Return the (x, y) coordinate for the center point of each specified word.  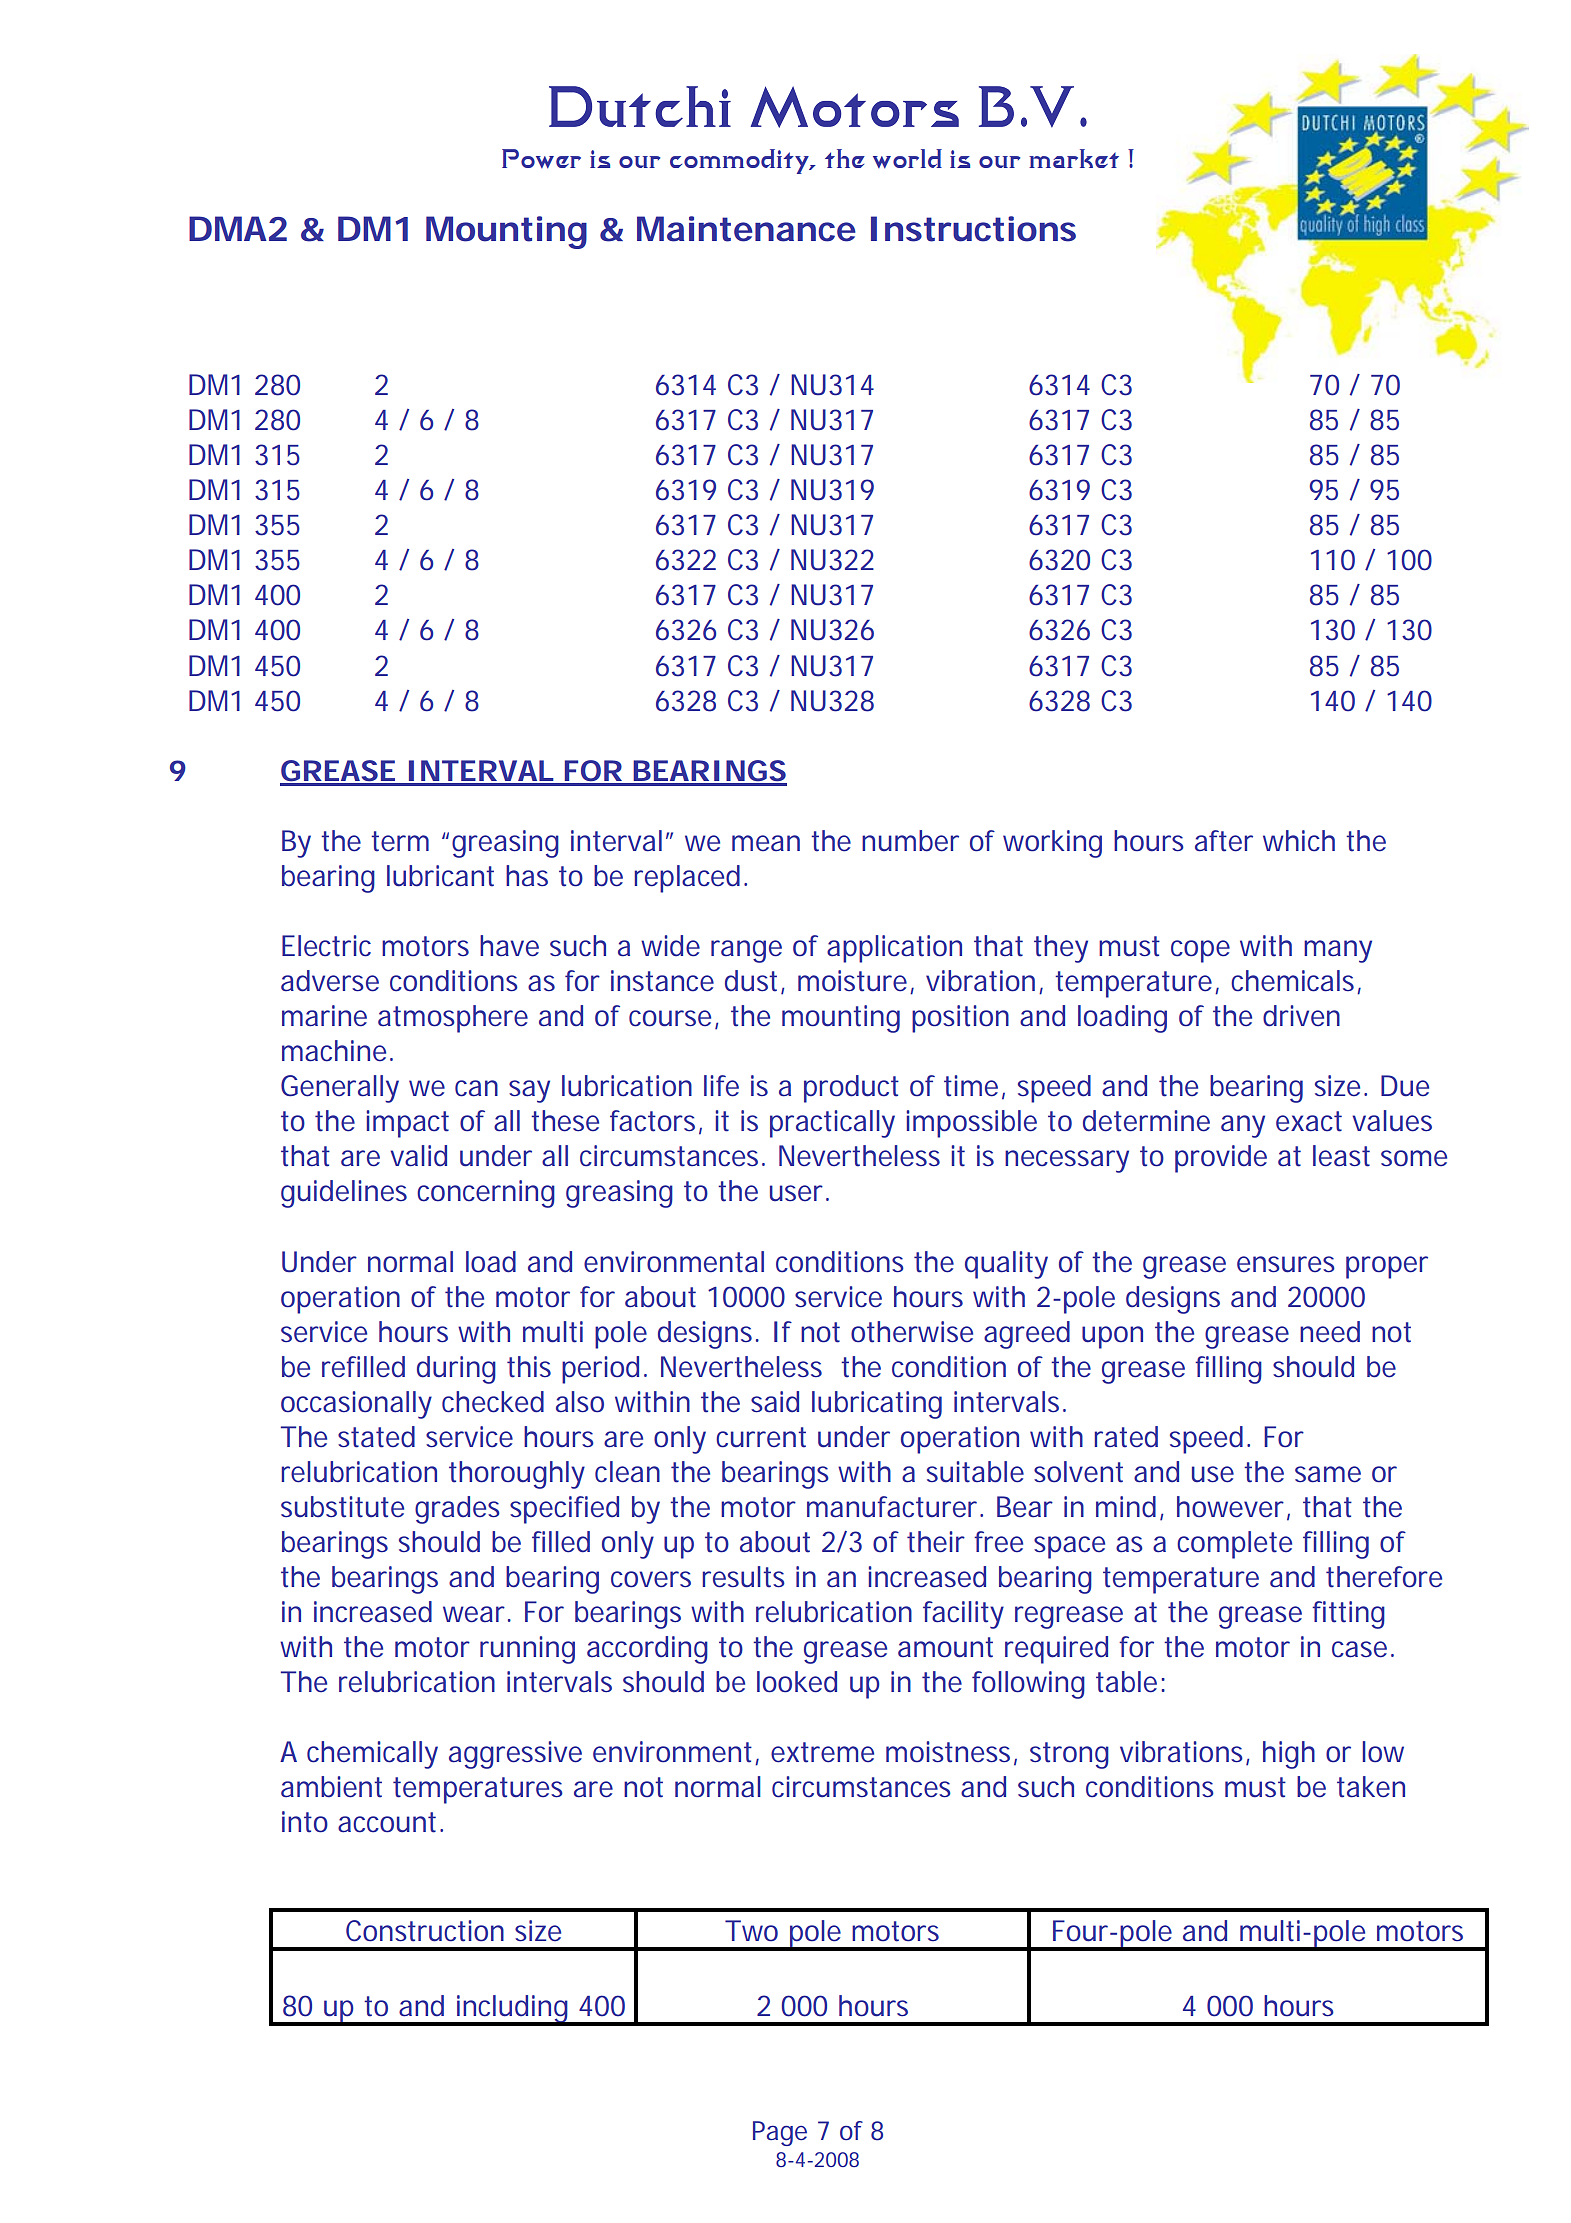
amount (945, 1647)
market (1074, 158)
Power (541, 159)
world (907, 159)
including (513, 2010)
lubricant (440, 876)
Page (780, 2133)
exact (1309, 1121)
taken (1371, 1787)
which (1299, 841)
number (910, 841)
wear (476, 1614)
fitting (1348, 1615)
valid (418, 1156)
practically (832, 1124)
